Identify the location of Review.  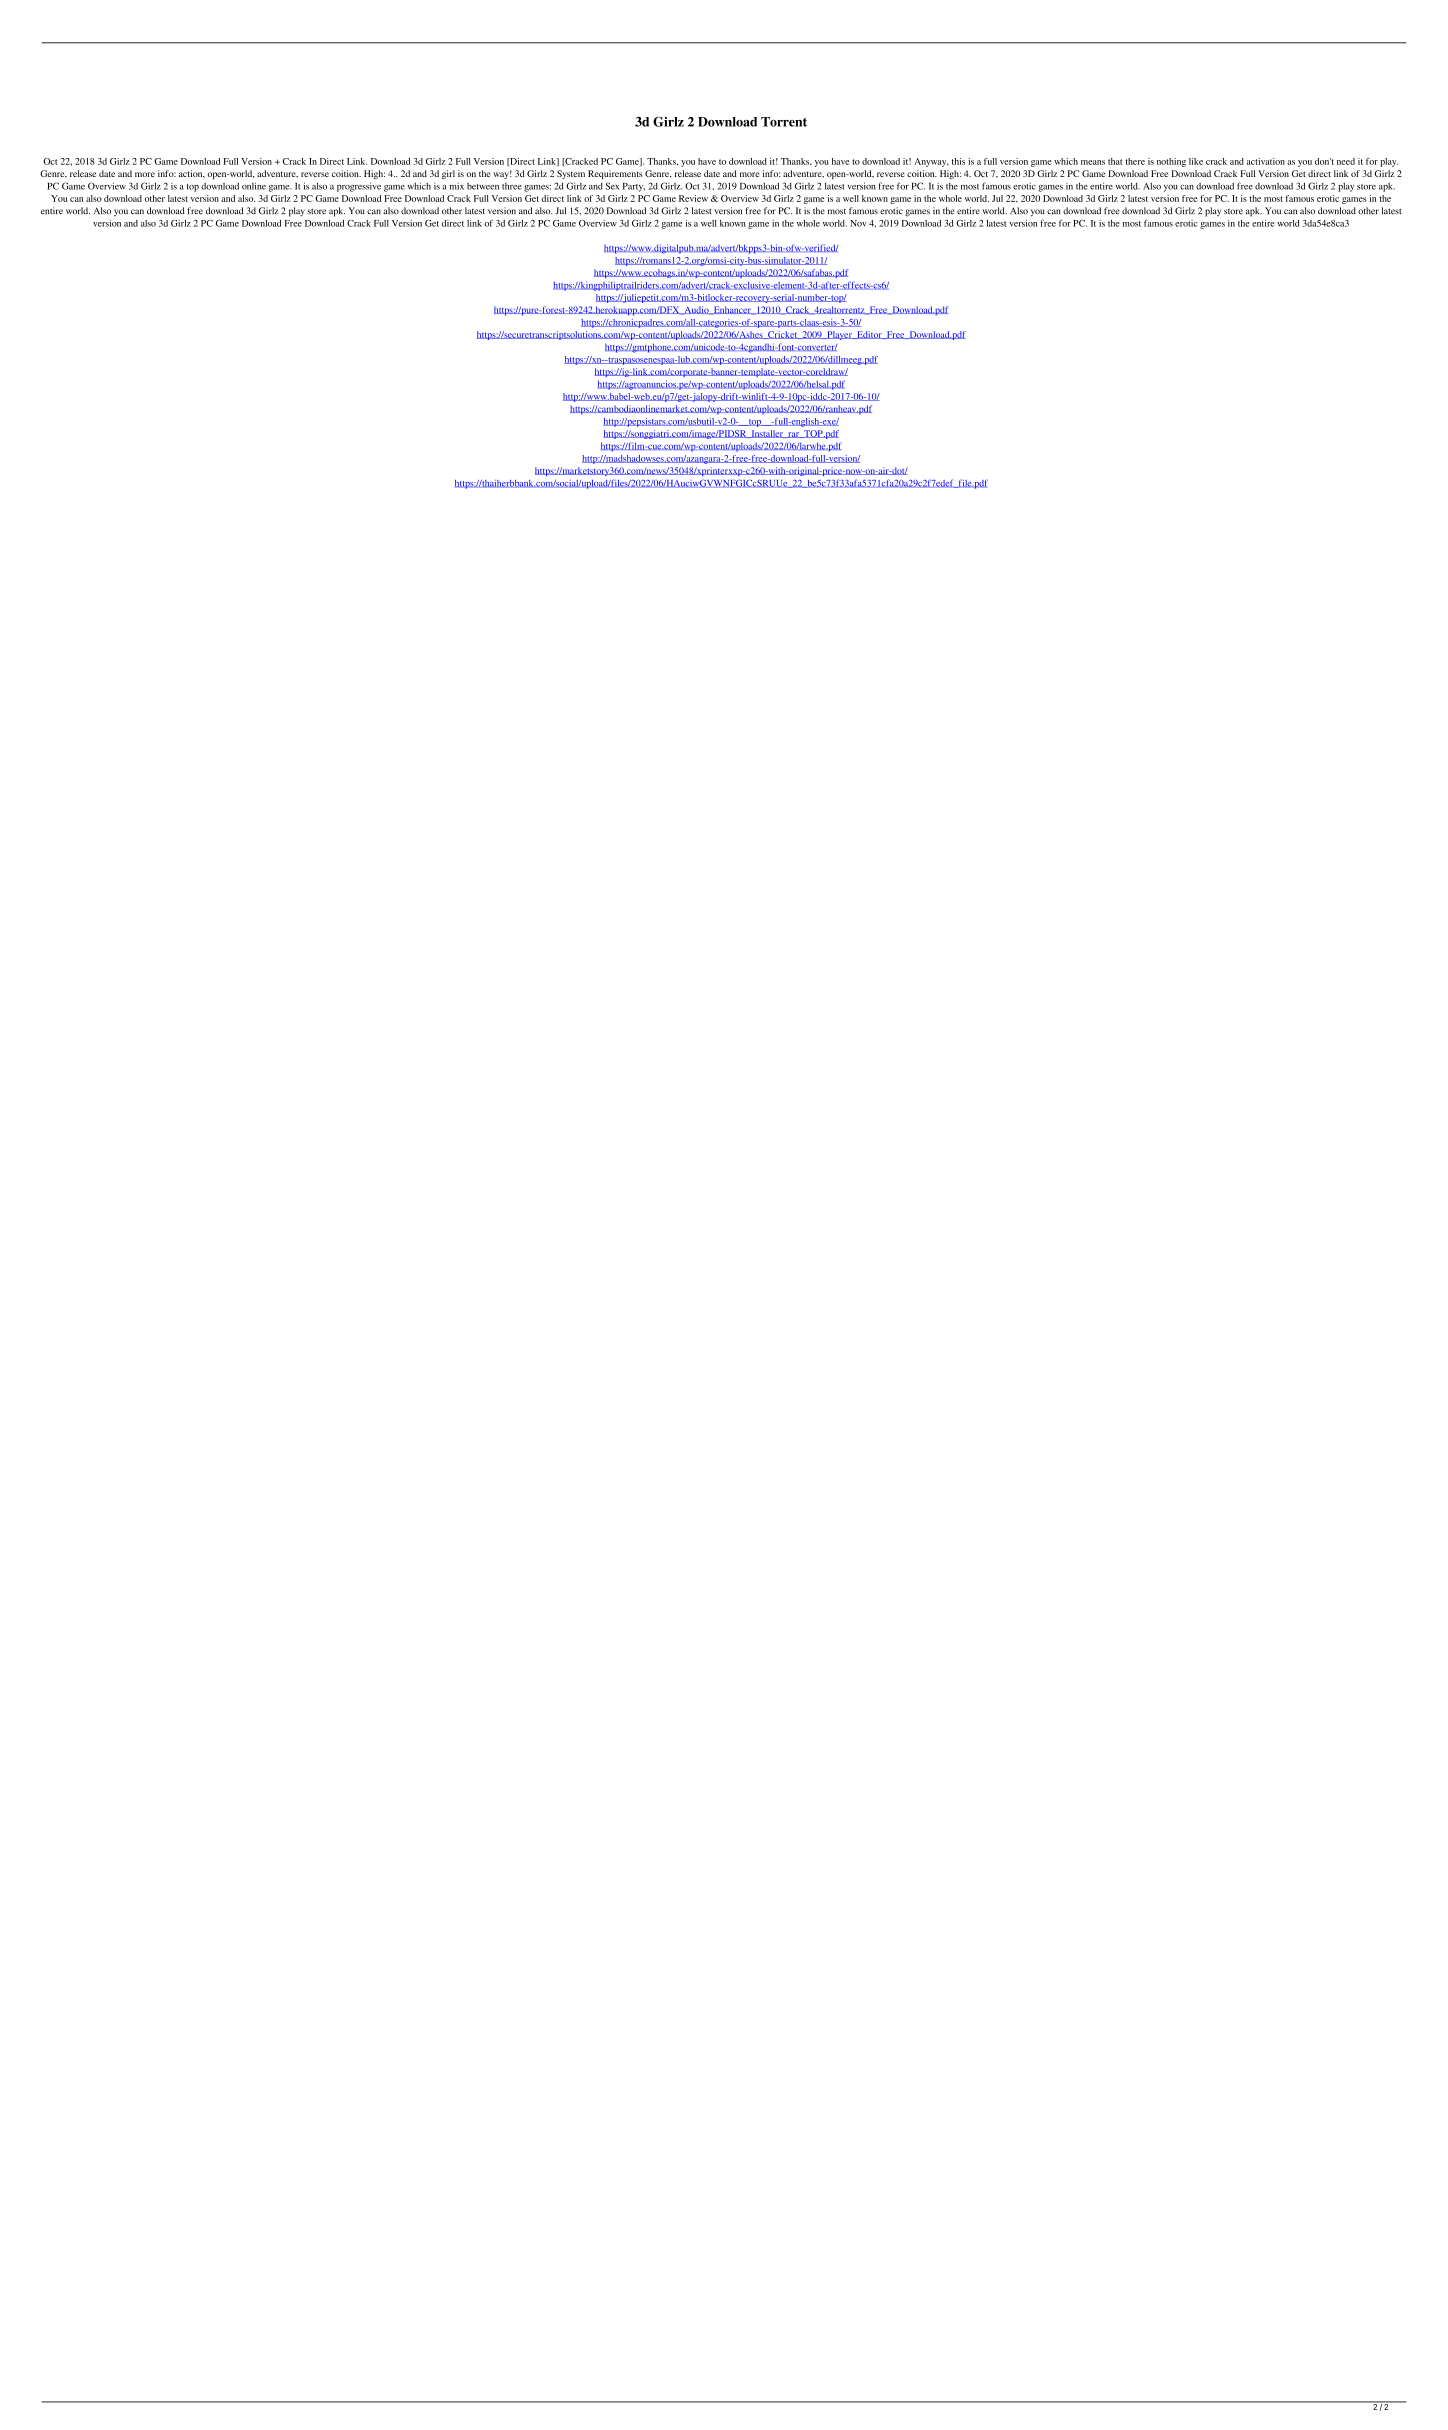
(693, 198).
